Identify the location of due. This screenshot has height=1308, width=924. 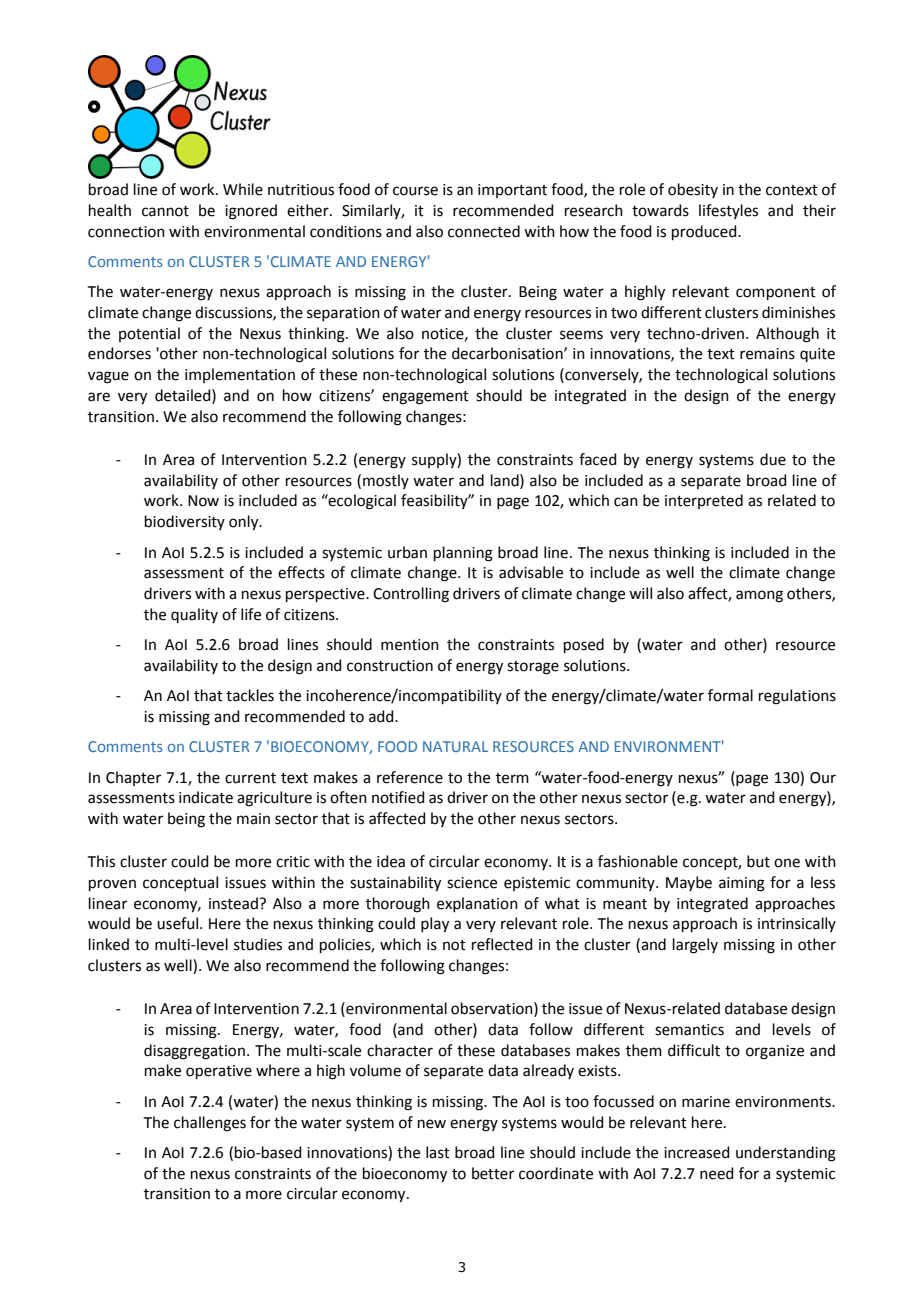
(773, 459).
